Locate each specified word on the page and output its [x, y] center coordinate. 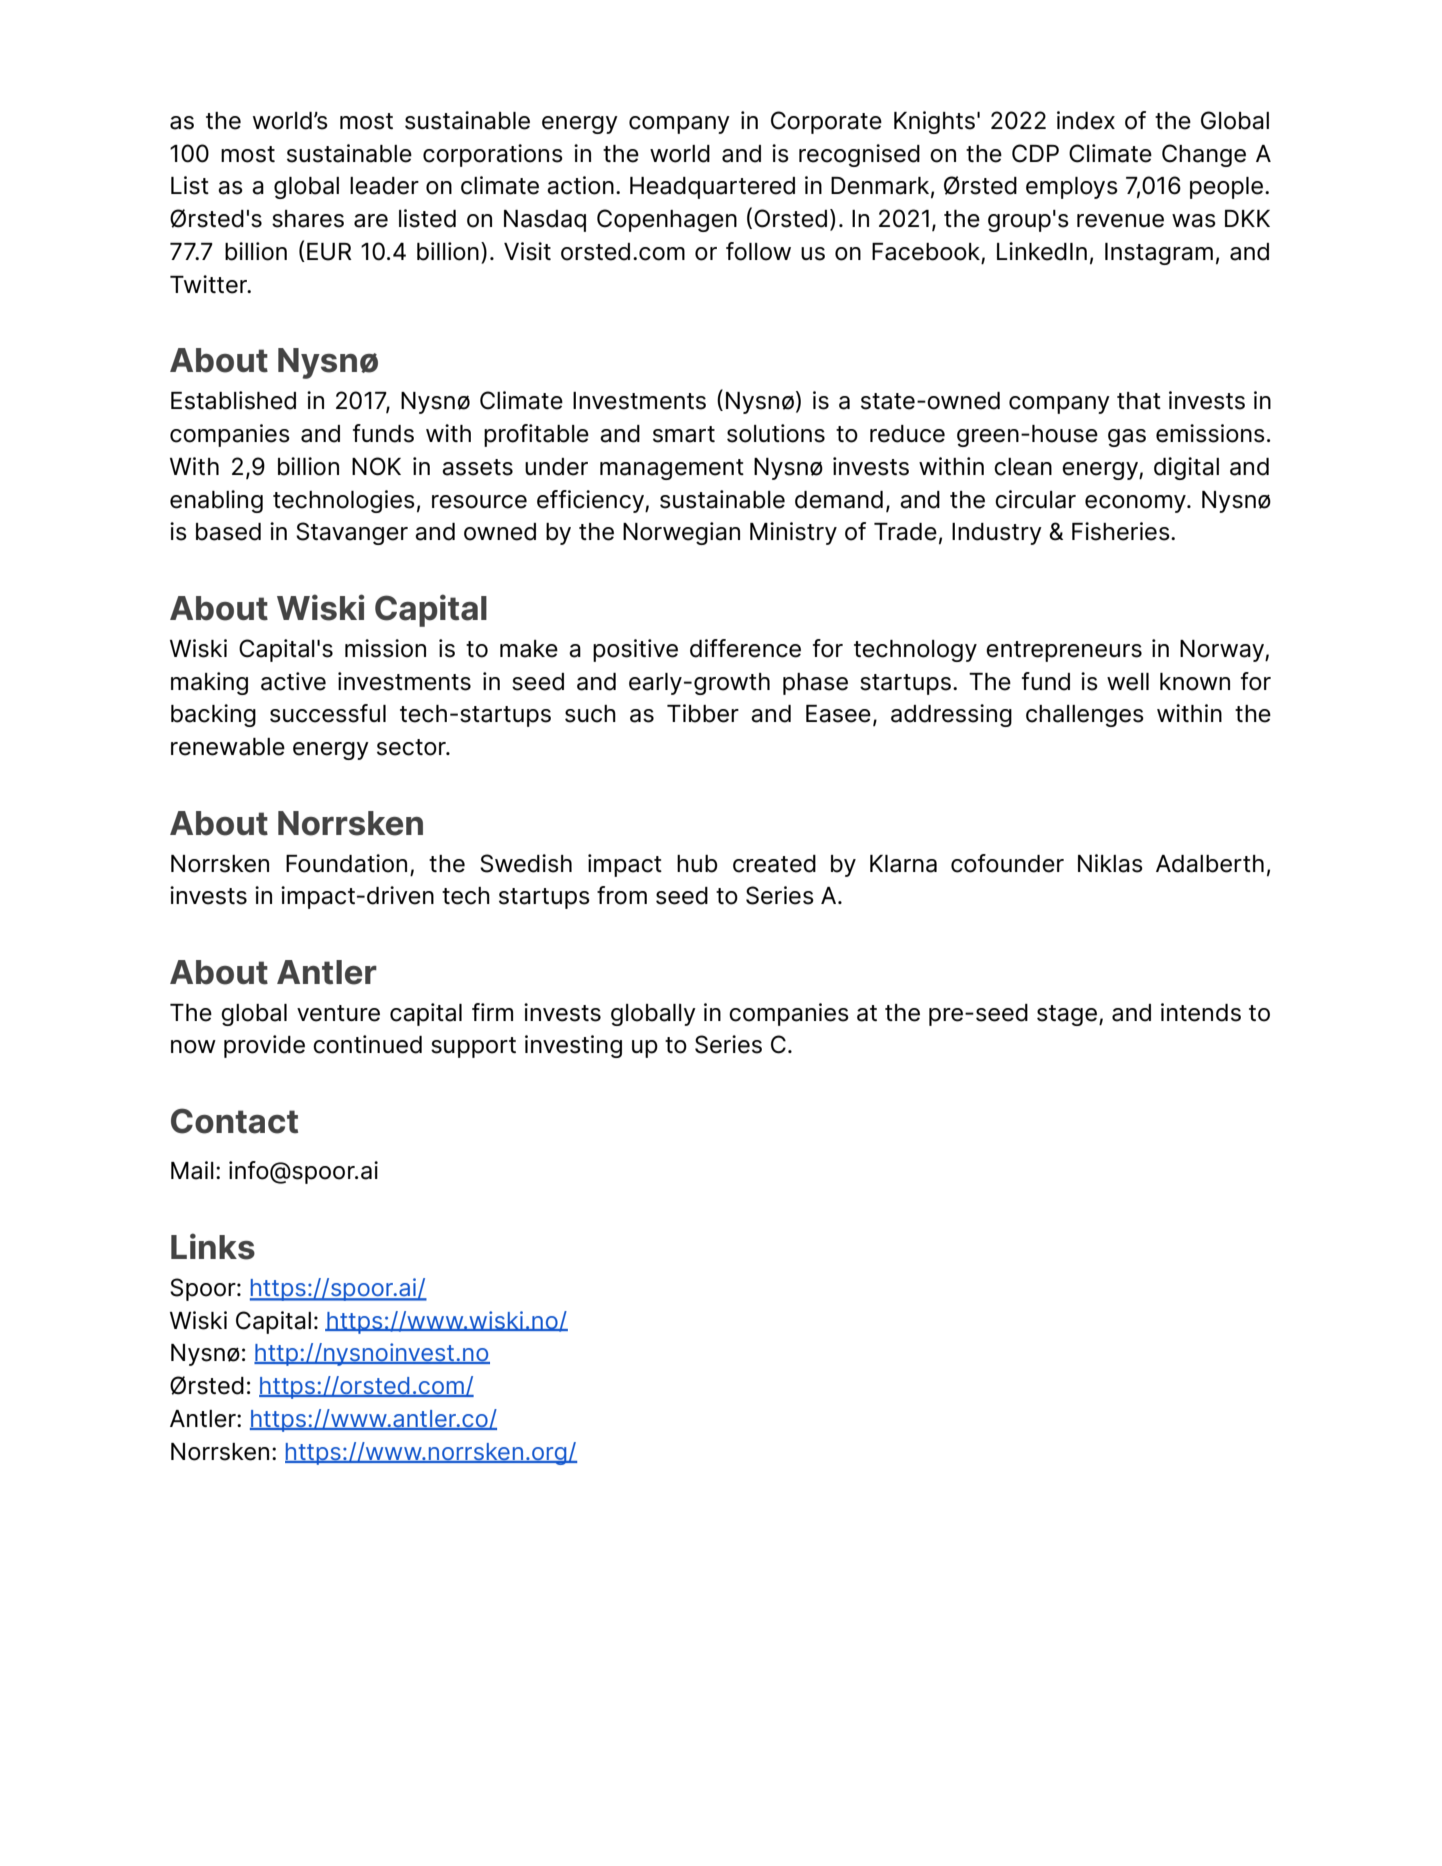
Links [213, 1246]
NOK [376, 466]
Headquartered [712, 188]
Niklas [1110, 863]
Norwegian [681, 533]
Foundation [346, 863]
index [1086, 120]
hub [697, 864]
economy [1136, 504]
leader [384, 186]
